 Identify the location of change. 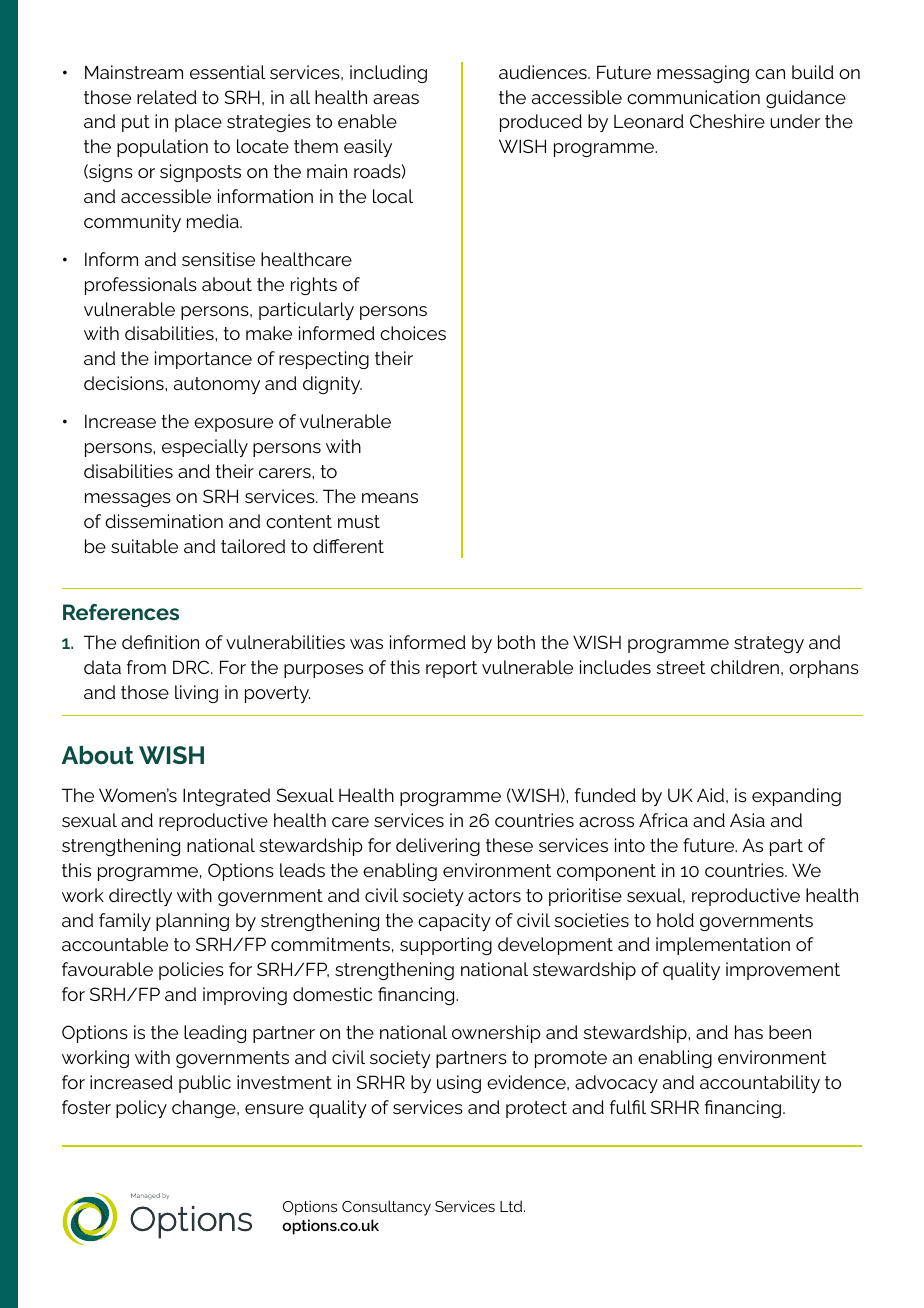
(205, 1109).
